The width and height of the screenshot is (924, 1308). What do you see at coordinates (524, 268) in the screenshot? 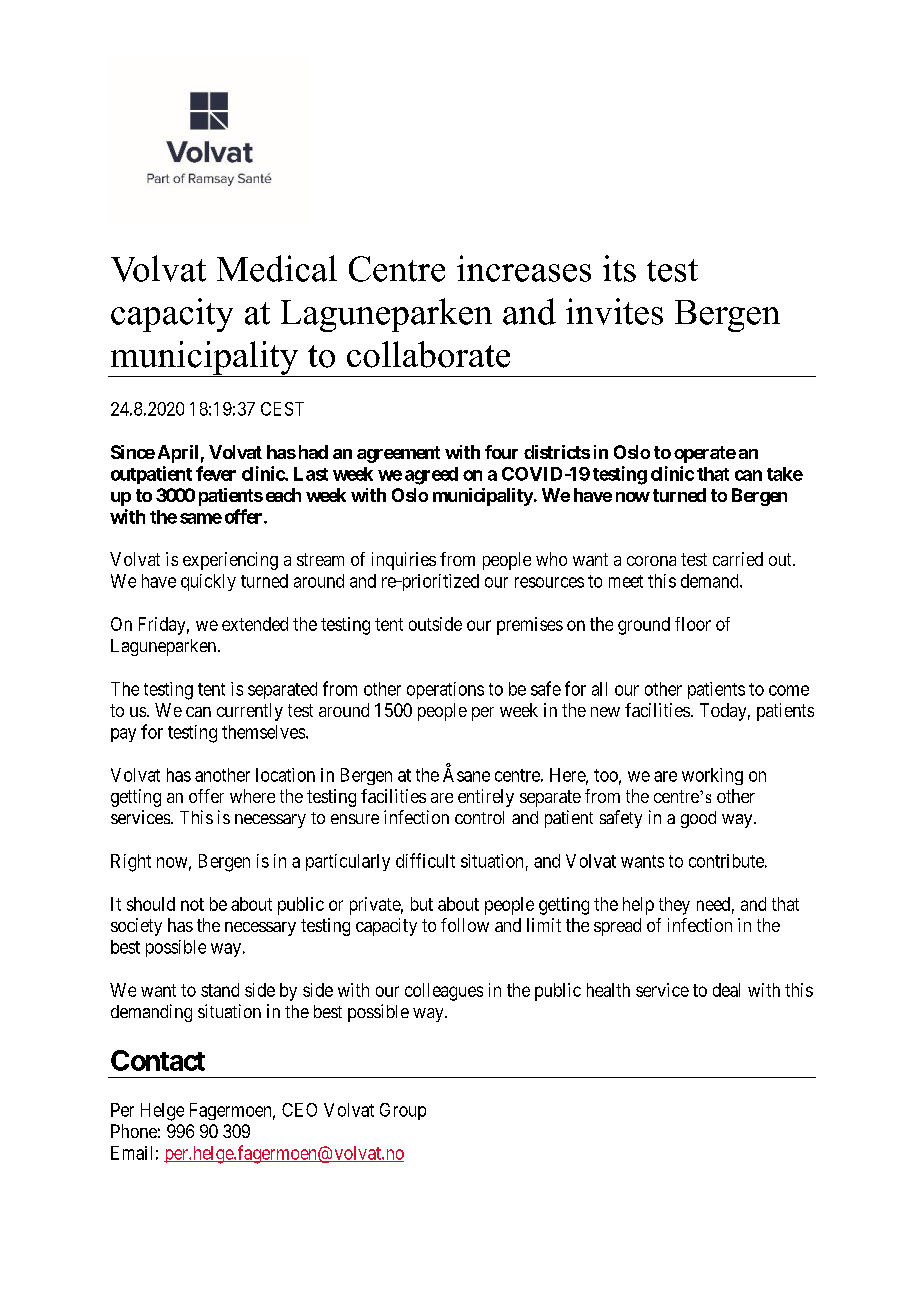
I see `increases` at bounding box center [524, 268].
